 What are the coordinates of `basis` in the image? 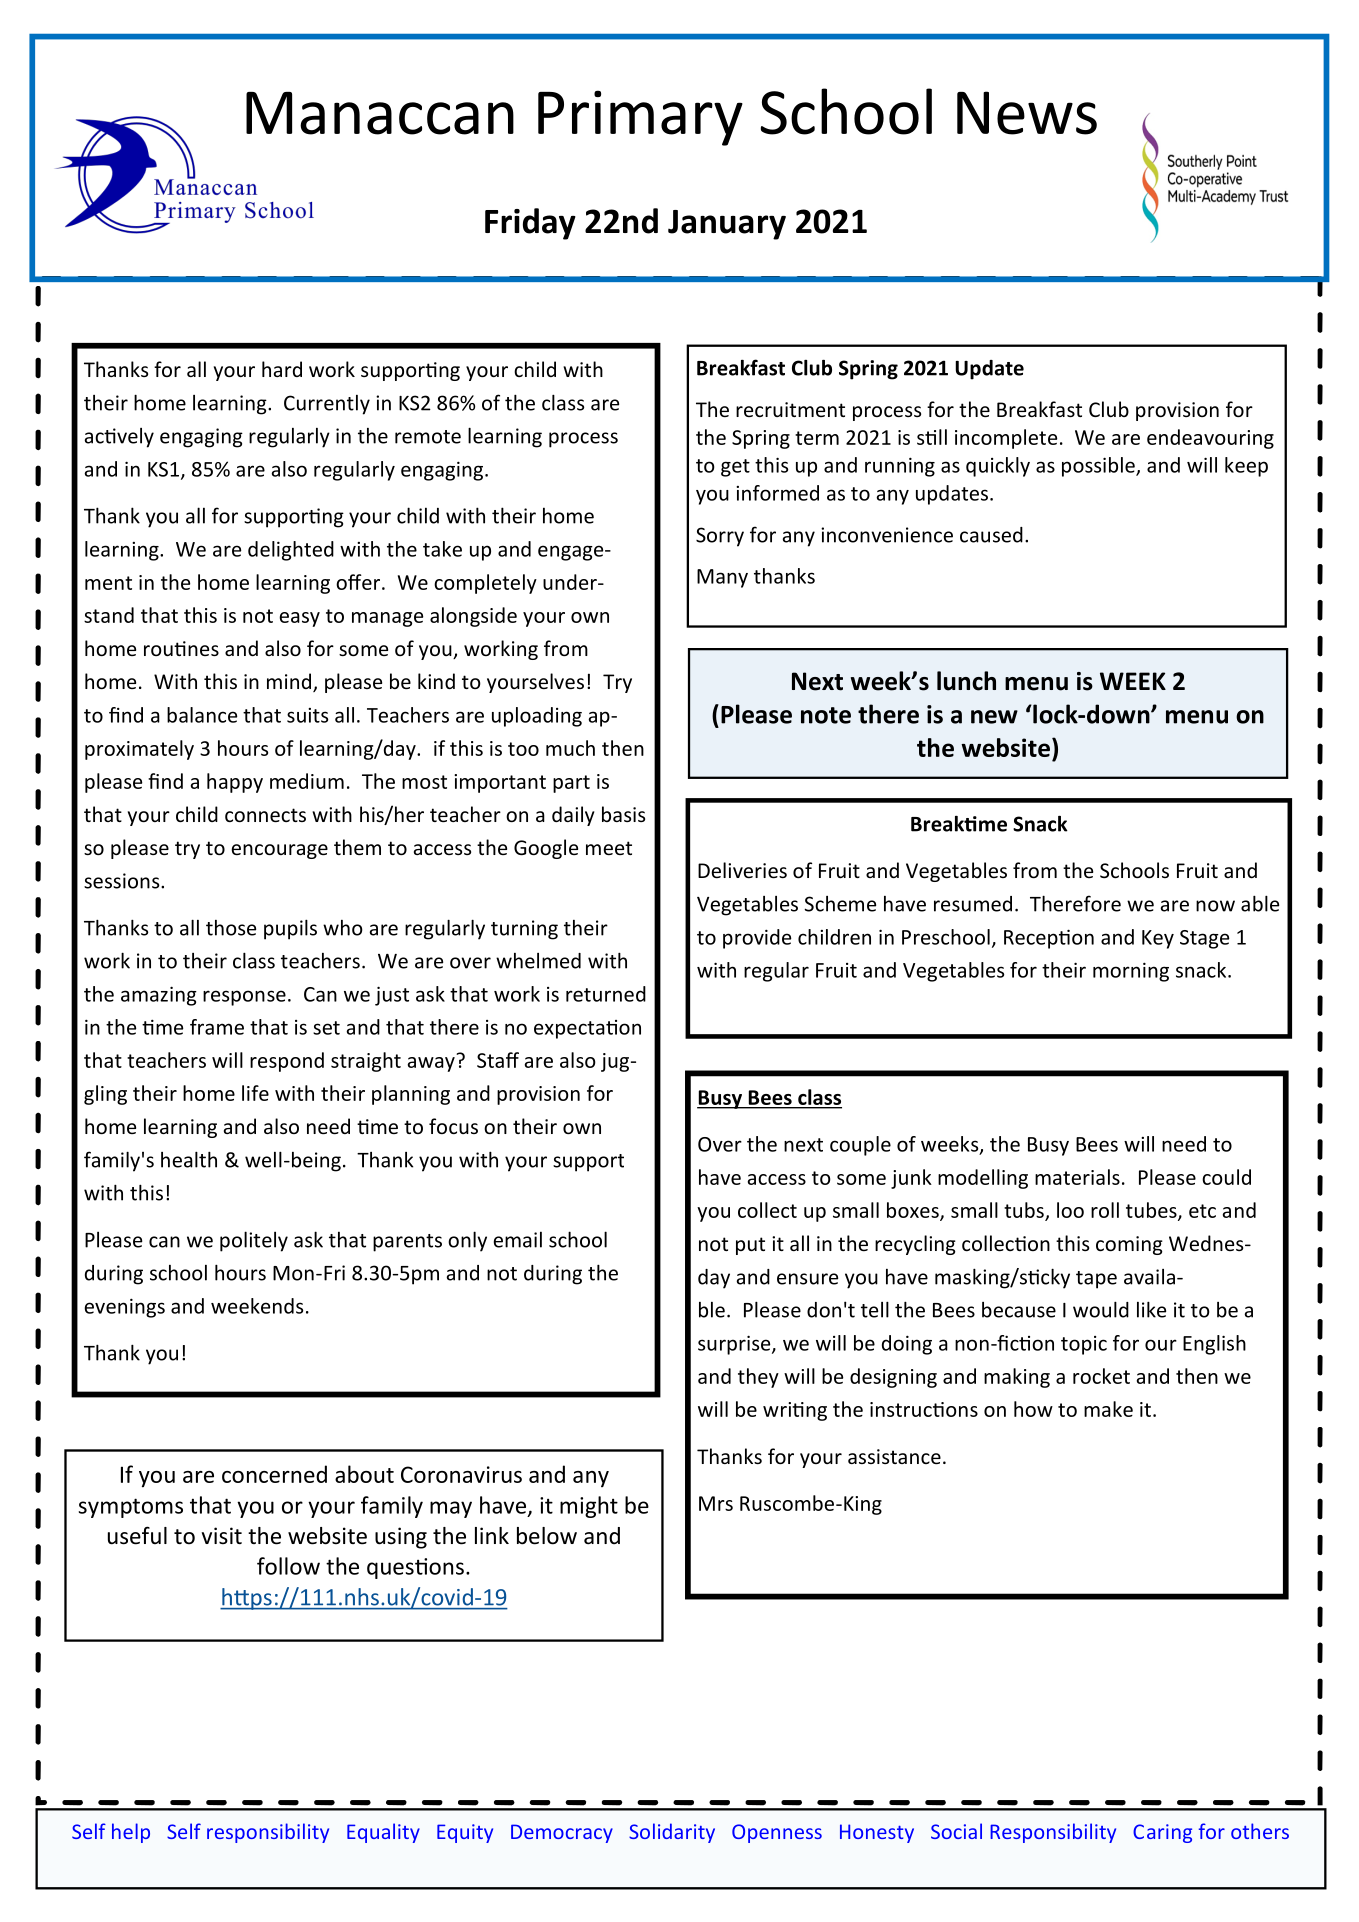 It's located at (623, 814).
